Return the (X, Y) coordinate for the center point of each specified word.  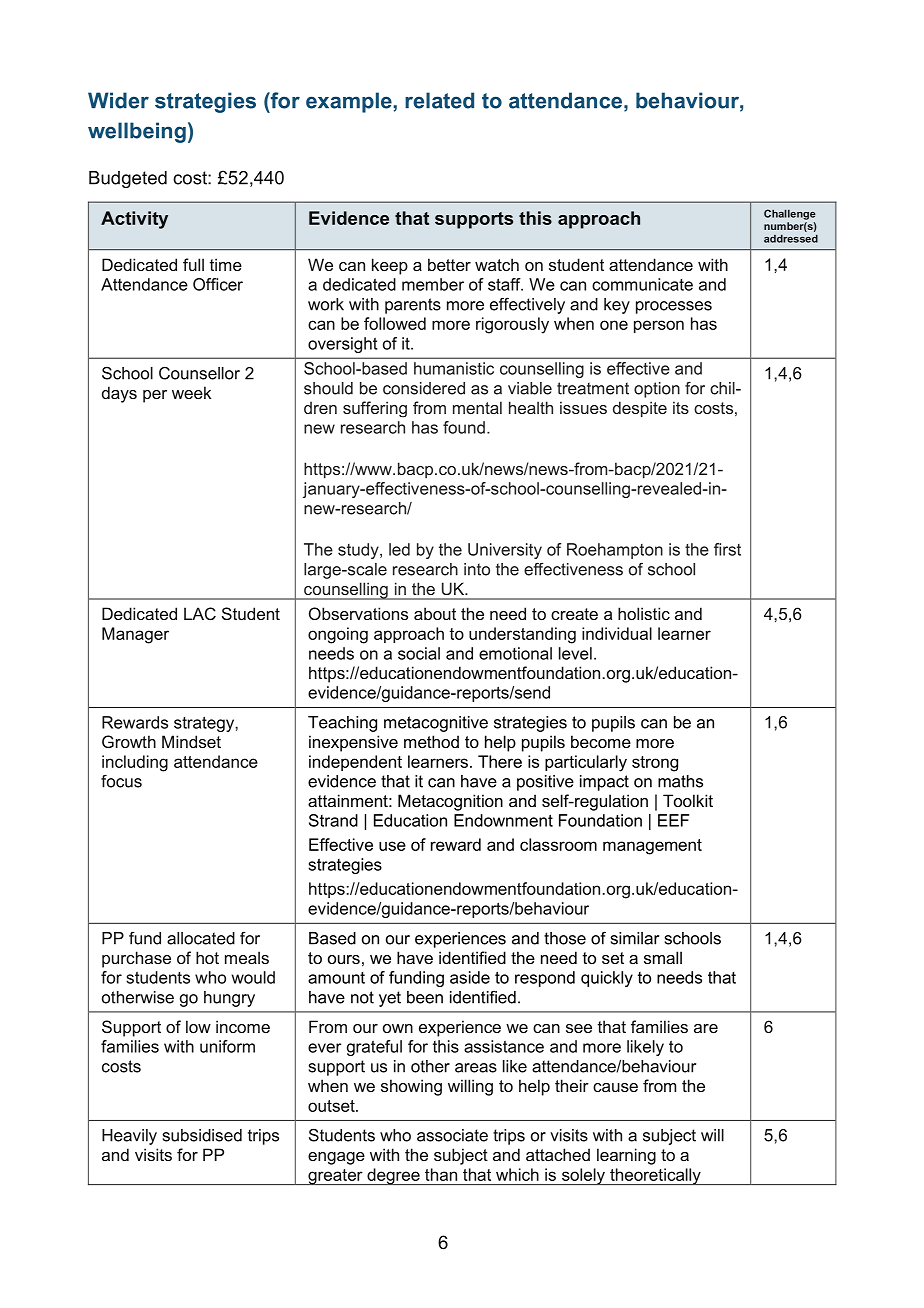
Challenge (790, 214)
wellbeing (137, 132)
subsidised (202, 1135)
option (657, 390)
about (435, 613)
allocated (201, 938)
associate (452, 1135)
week (191, 392)
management (652, 847)
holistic (644, 613)
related (439, 100)
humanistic (454, 368)
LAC (200, 613)
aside (470, 977)
